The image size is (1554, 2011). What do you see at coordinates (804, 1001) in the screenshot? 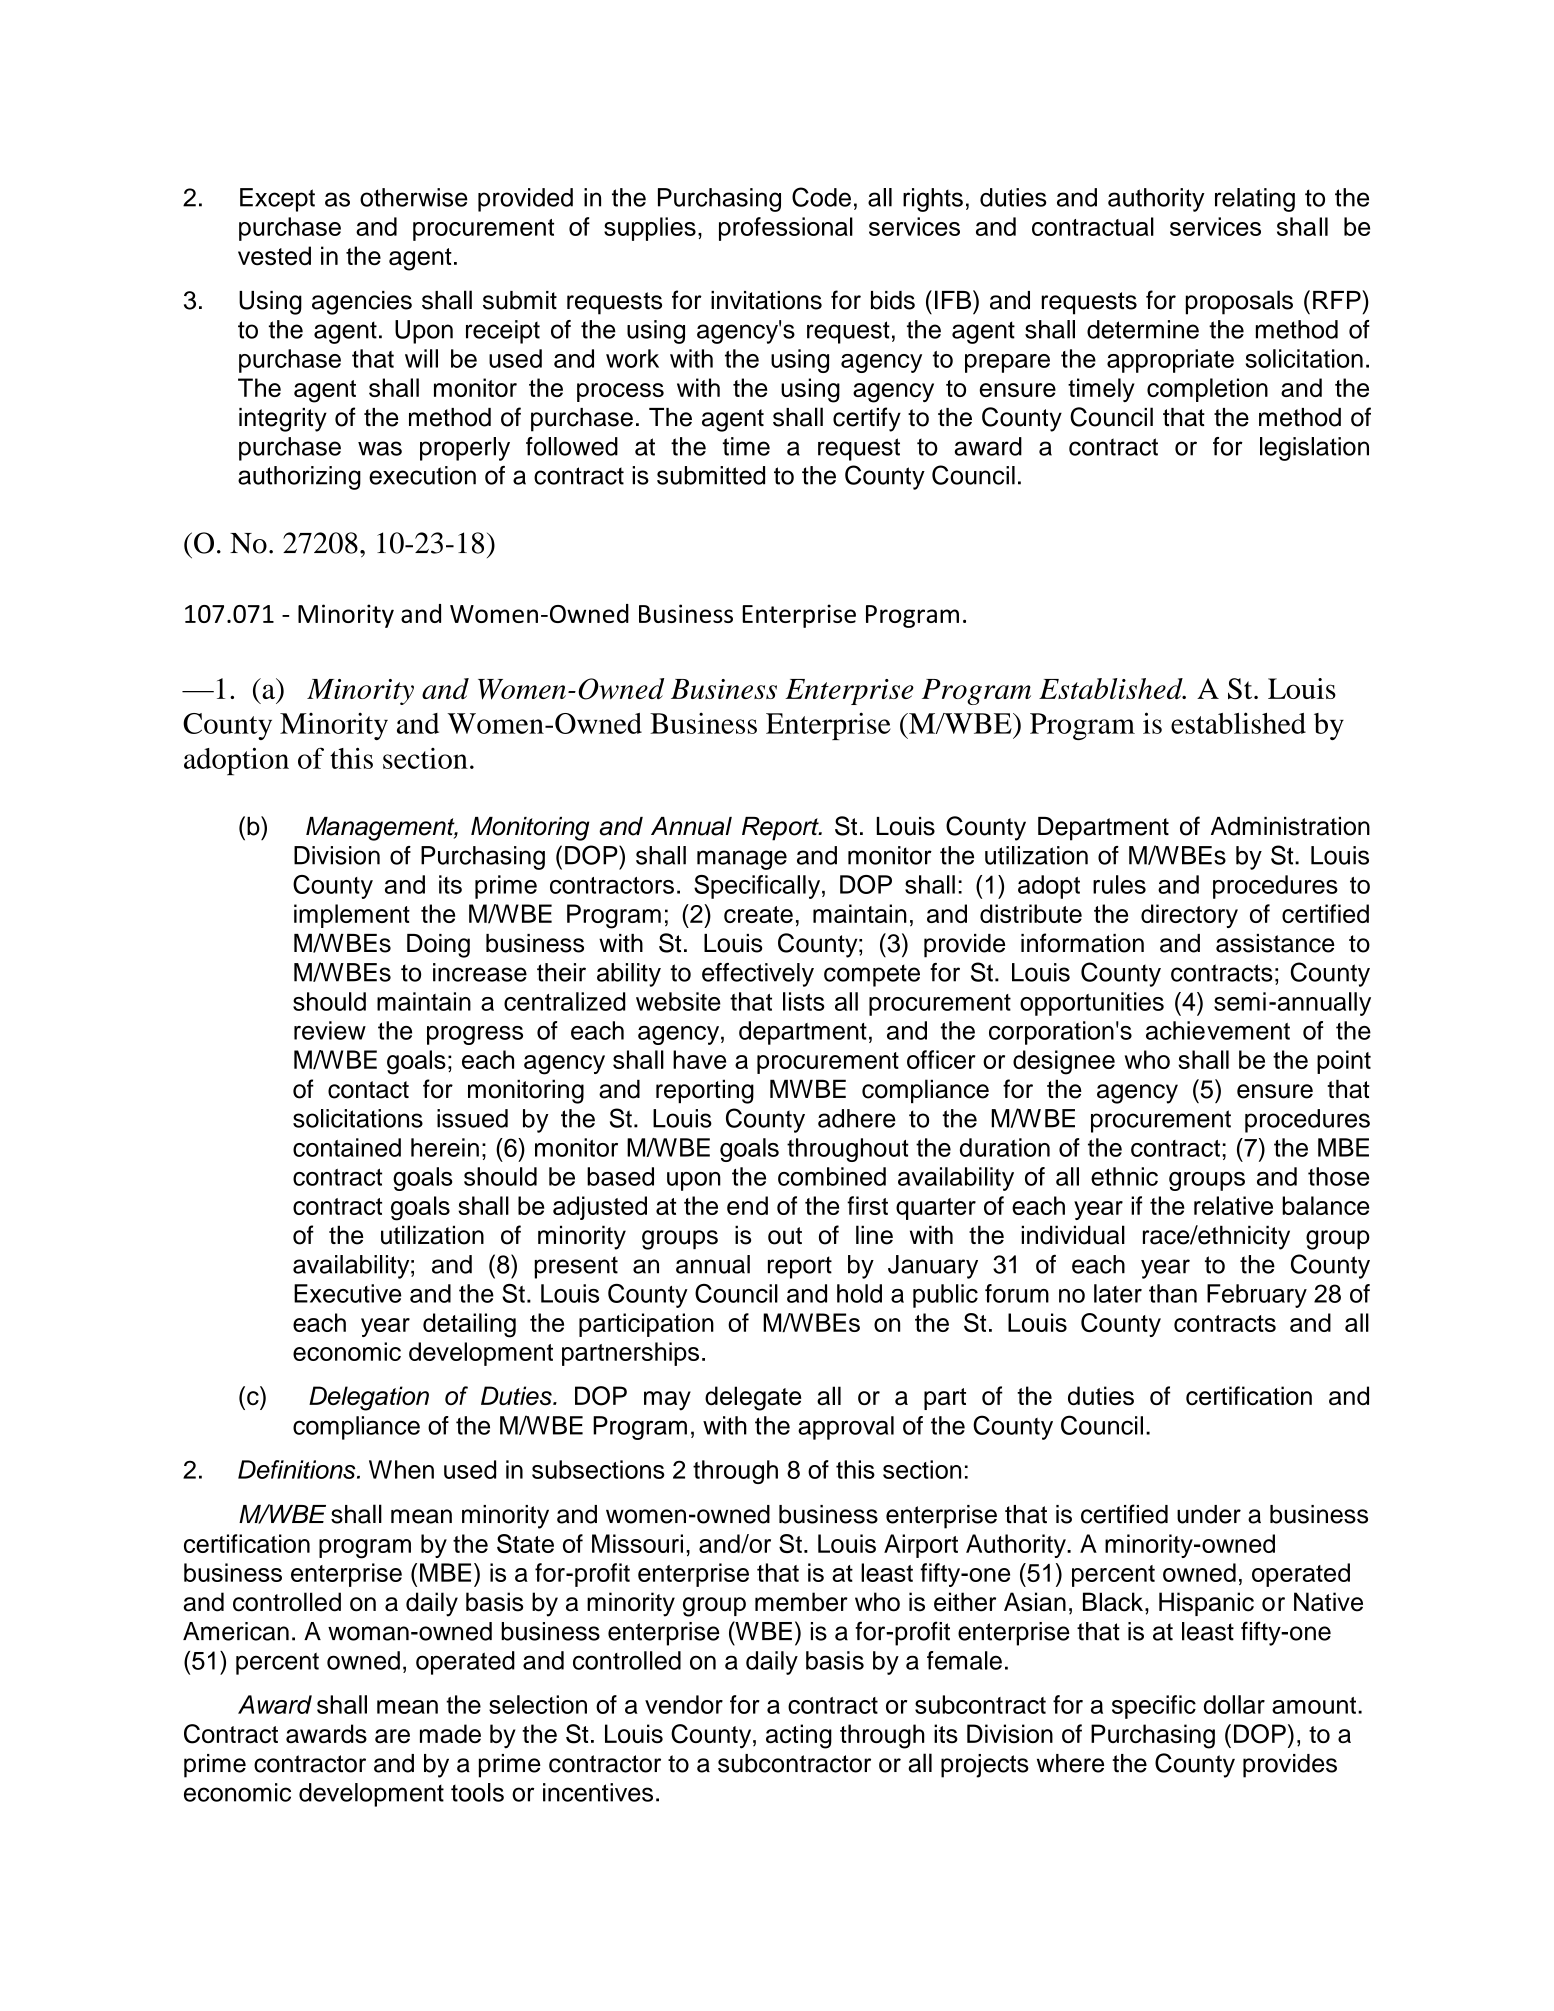
I see `lists` at bounding box center [804, 1001].
